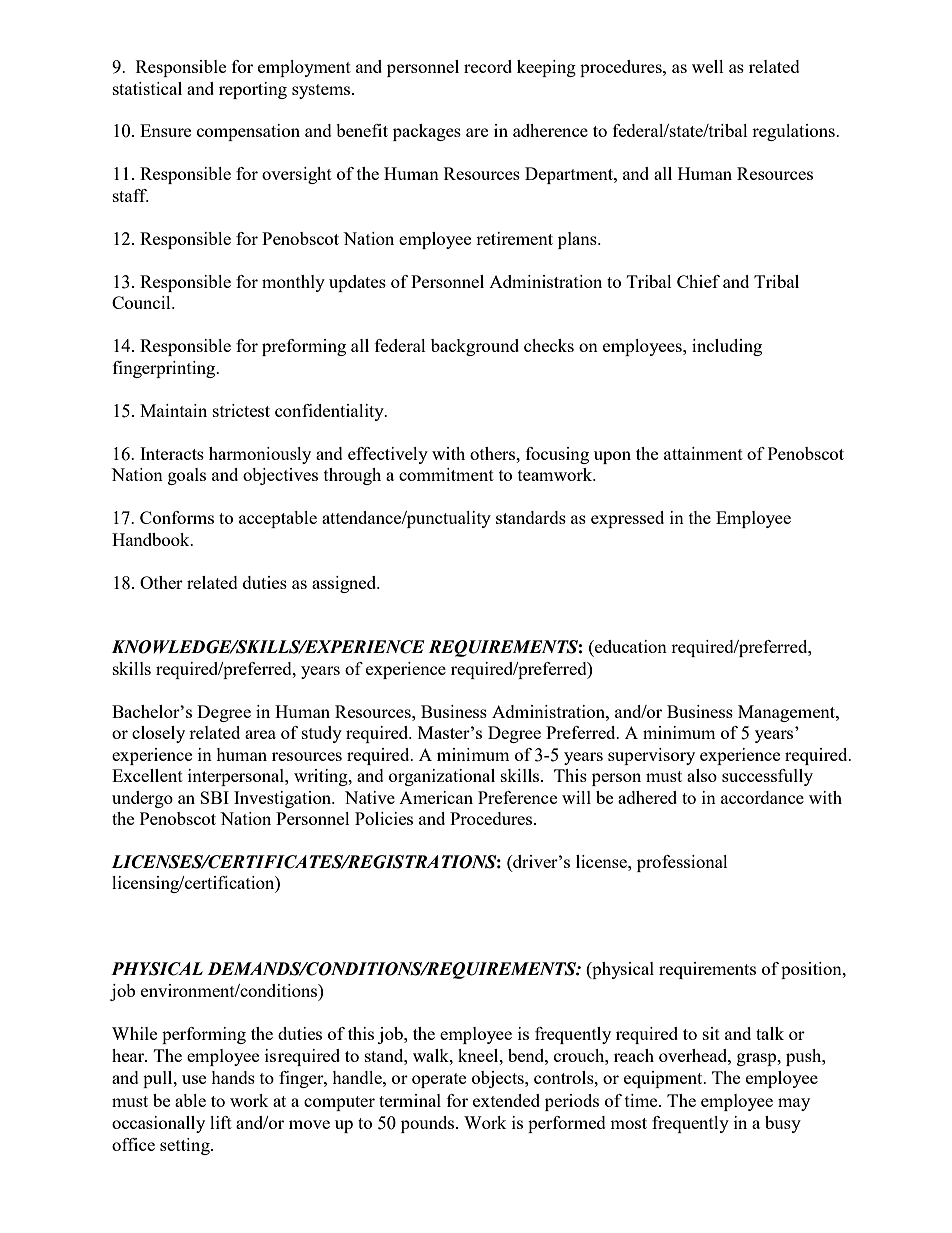  What do you see at coordinates (253, 90) in the image?
I see `reporting` at bounding box center [253, 90].
